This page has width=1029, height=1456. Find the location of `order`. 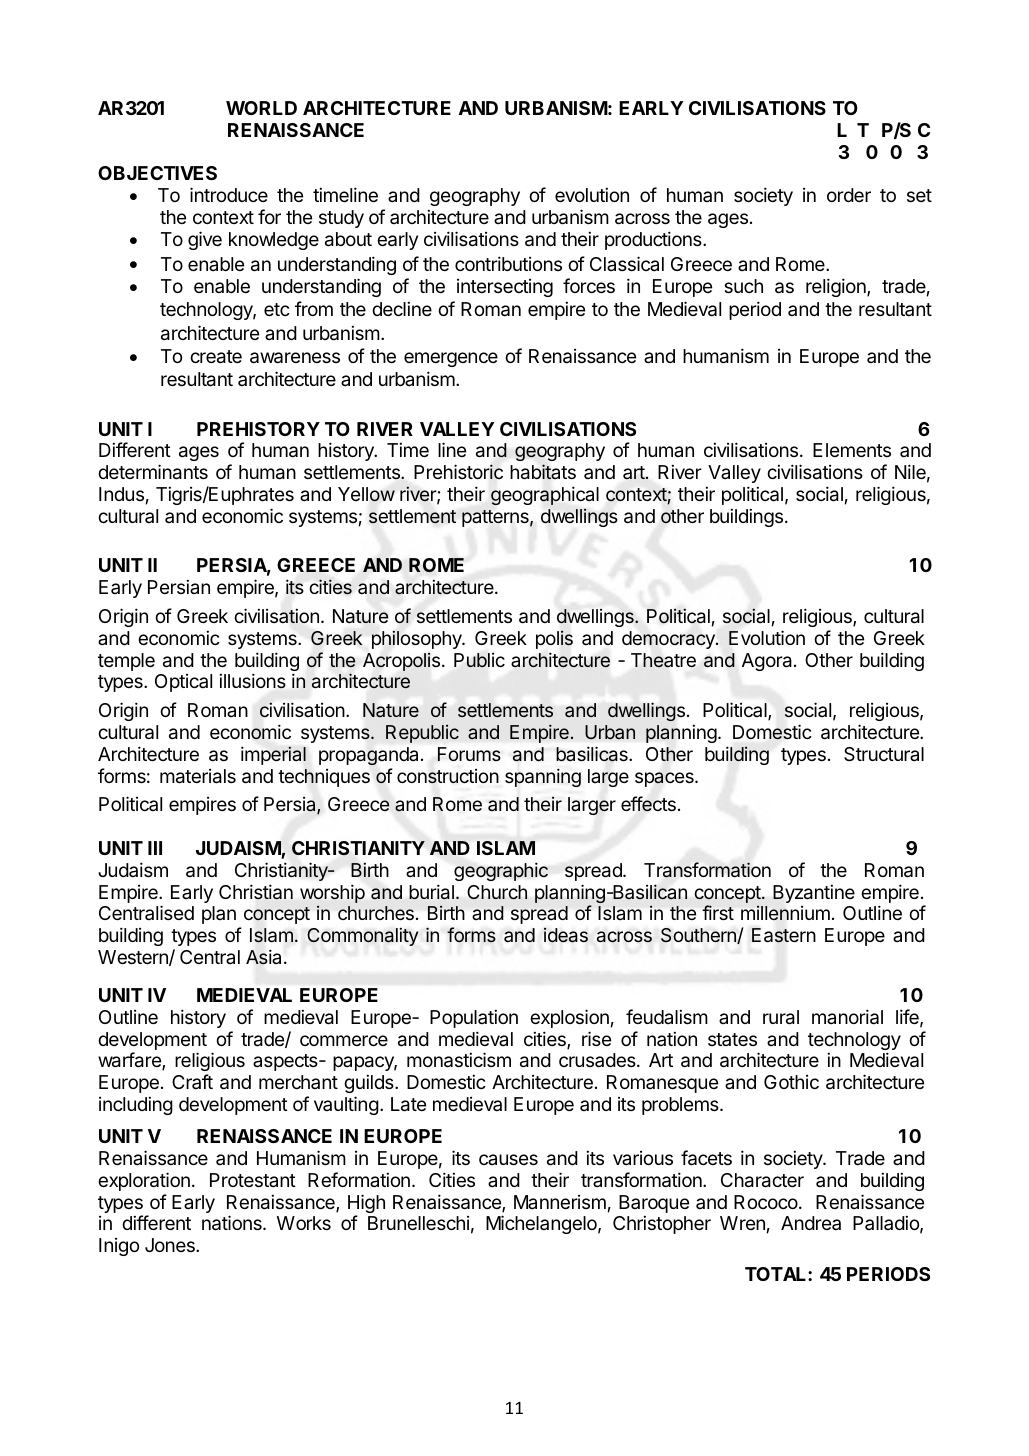

order is located at coordinates (849, 195).
